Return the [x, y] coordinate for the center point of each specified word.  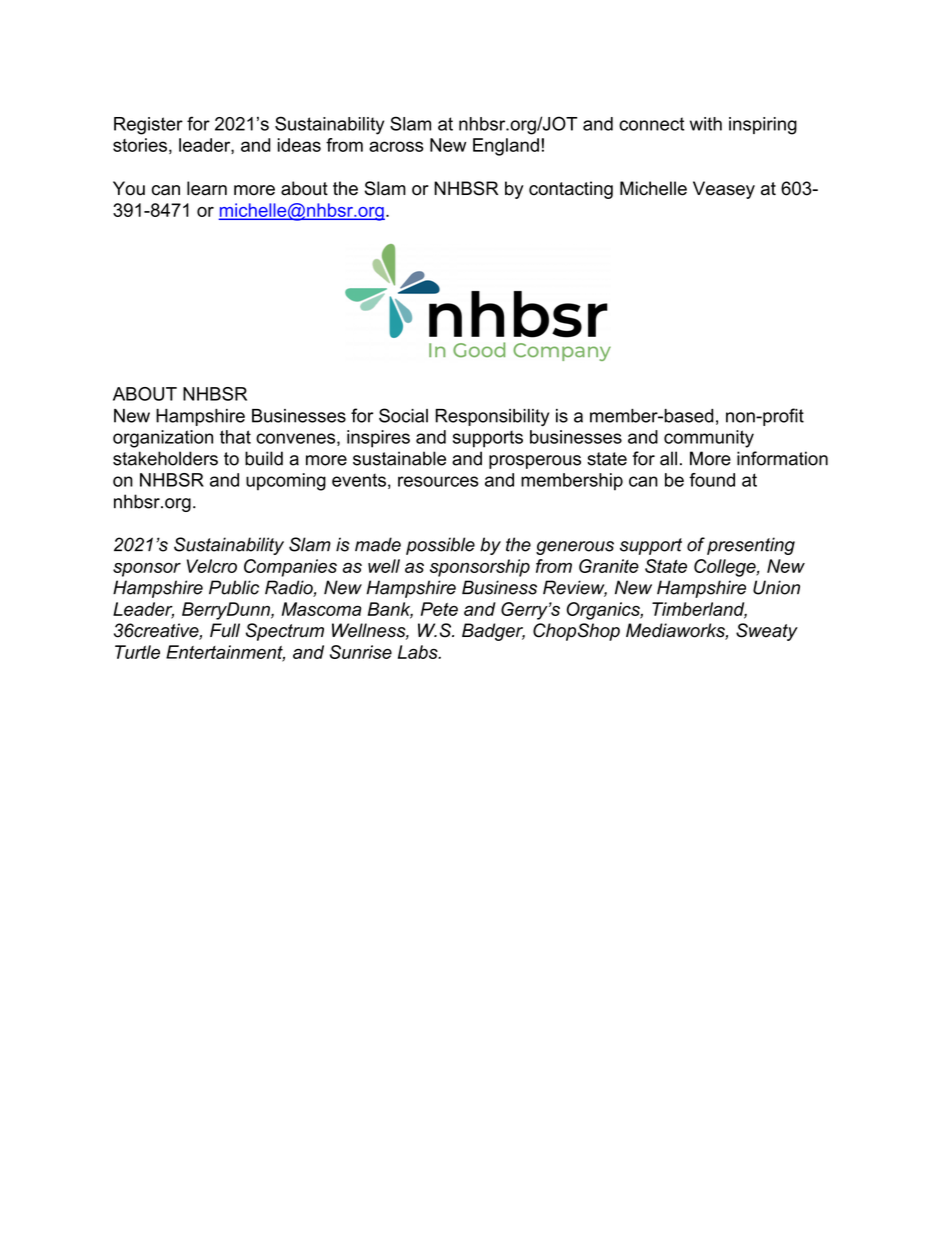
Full [225, 630]
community [709, 439]
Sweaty [767, 632]
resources [438, 481]
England [506, 147]
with [706, 124]
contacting [571, 190]
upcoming [286, 482]
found [712, 480]
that [235, 437]
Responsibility [492, 417]
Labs [419, 652]
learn [207, 188]
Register [148, 126]
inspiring [763, 126]
